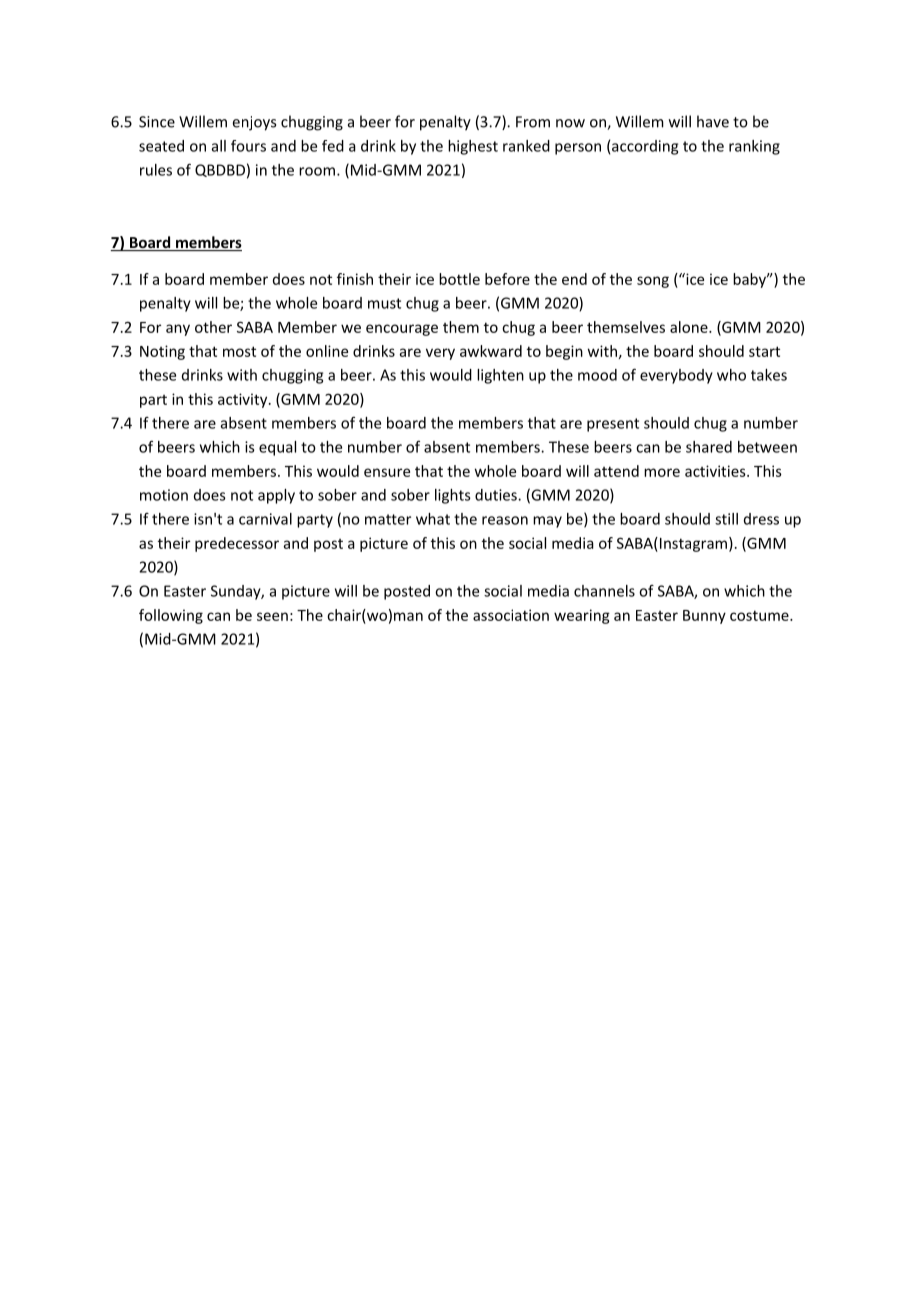 This document has height=1308, width=924. What do you see at coordinates (473, 147) in the document?
I see `highest` at bounding box center [473, 147].
